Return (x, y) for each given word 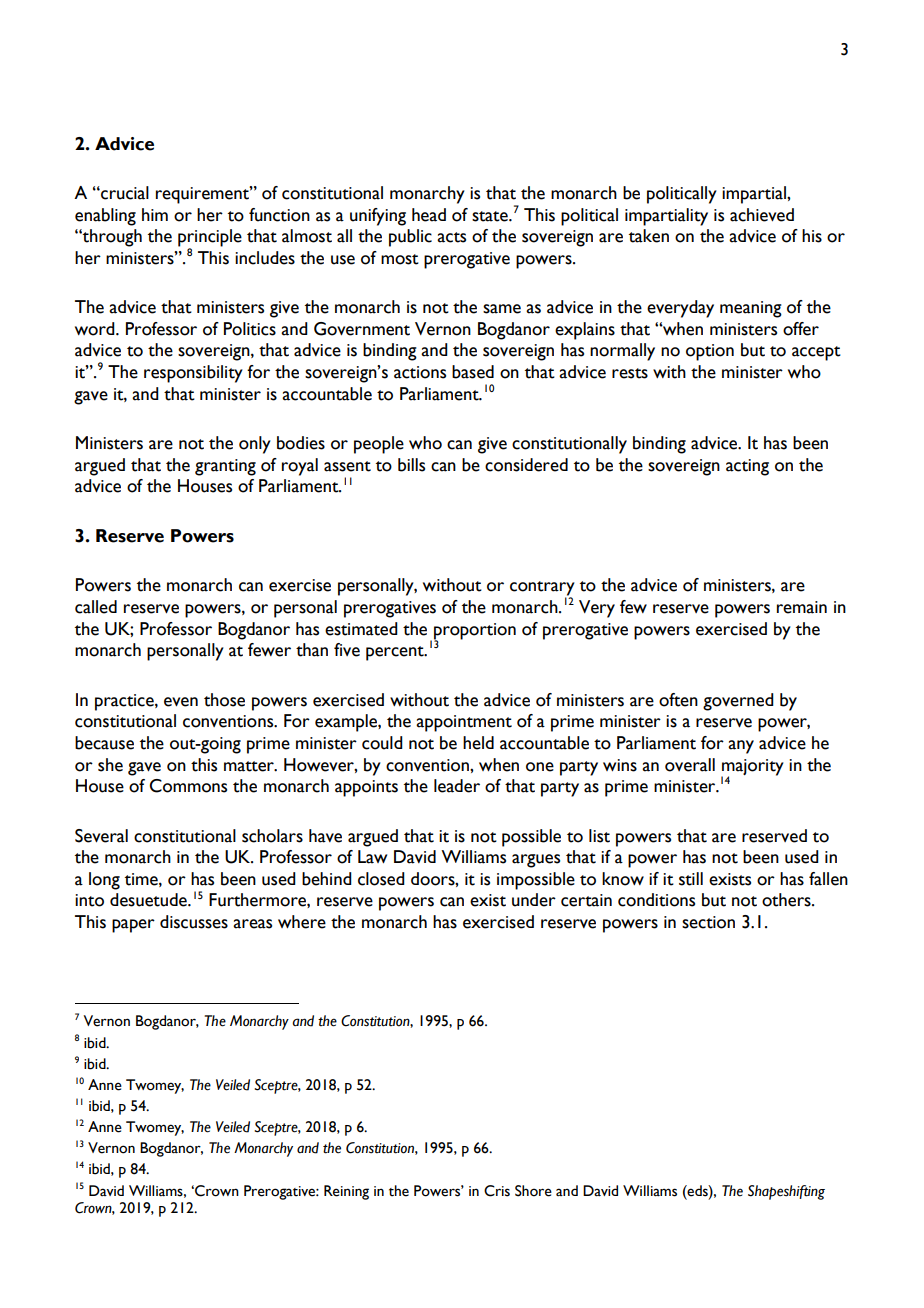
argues (536, 861)
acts (451, 237)
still (691, 879)
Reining (346, 1192)
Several (101, 836)
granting (225, 467)
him (155, 214)
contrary (542, 589)
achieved (762, 215)
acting (747, 467)
